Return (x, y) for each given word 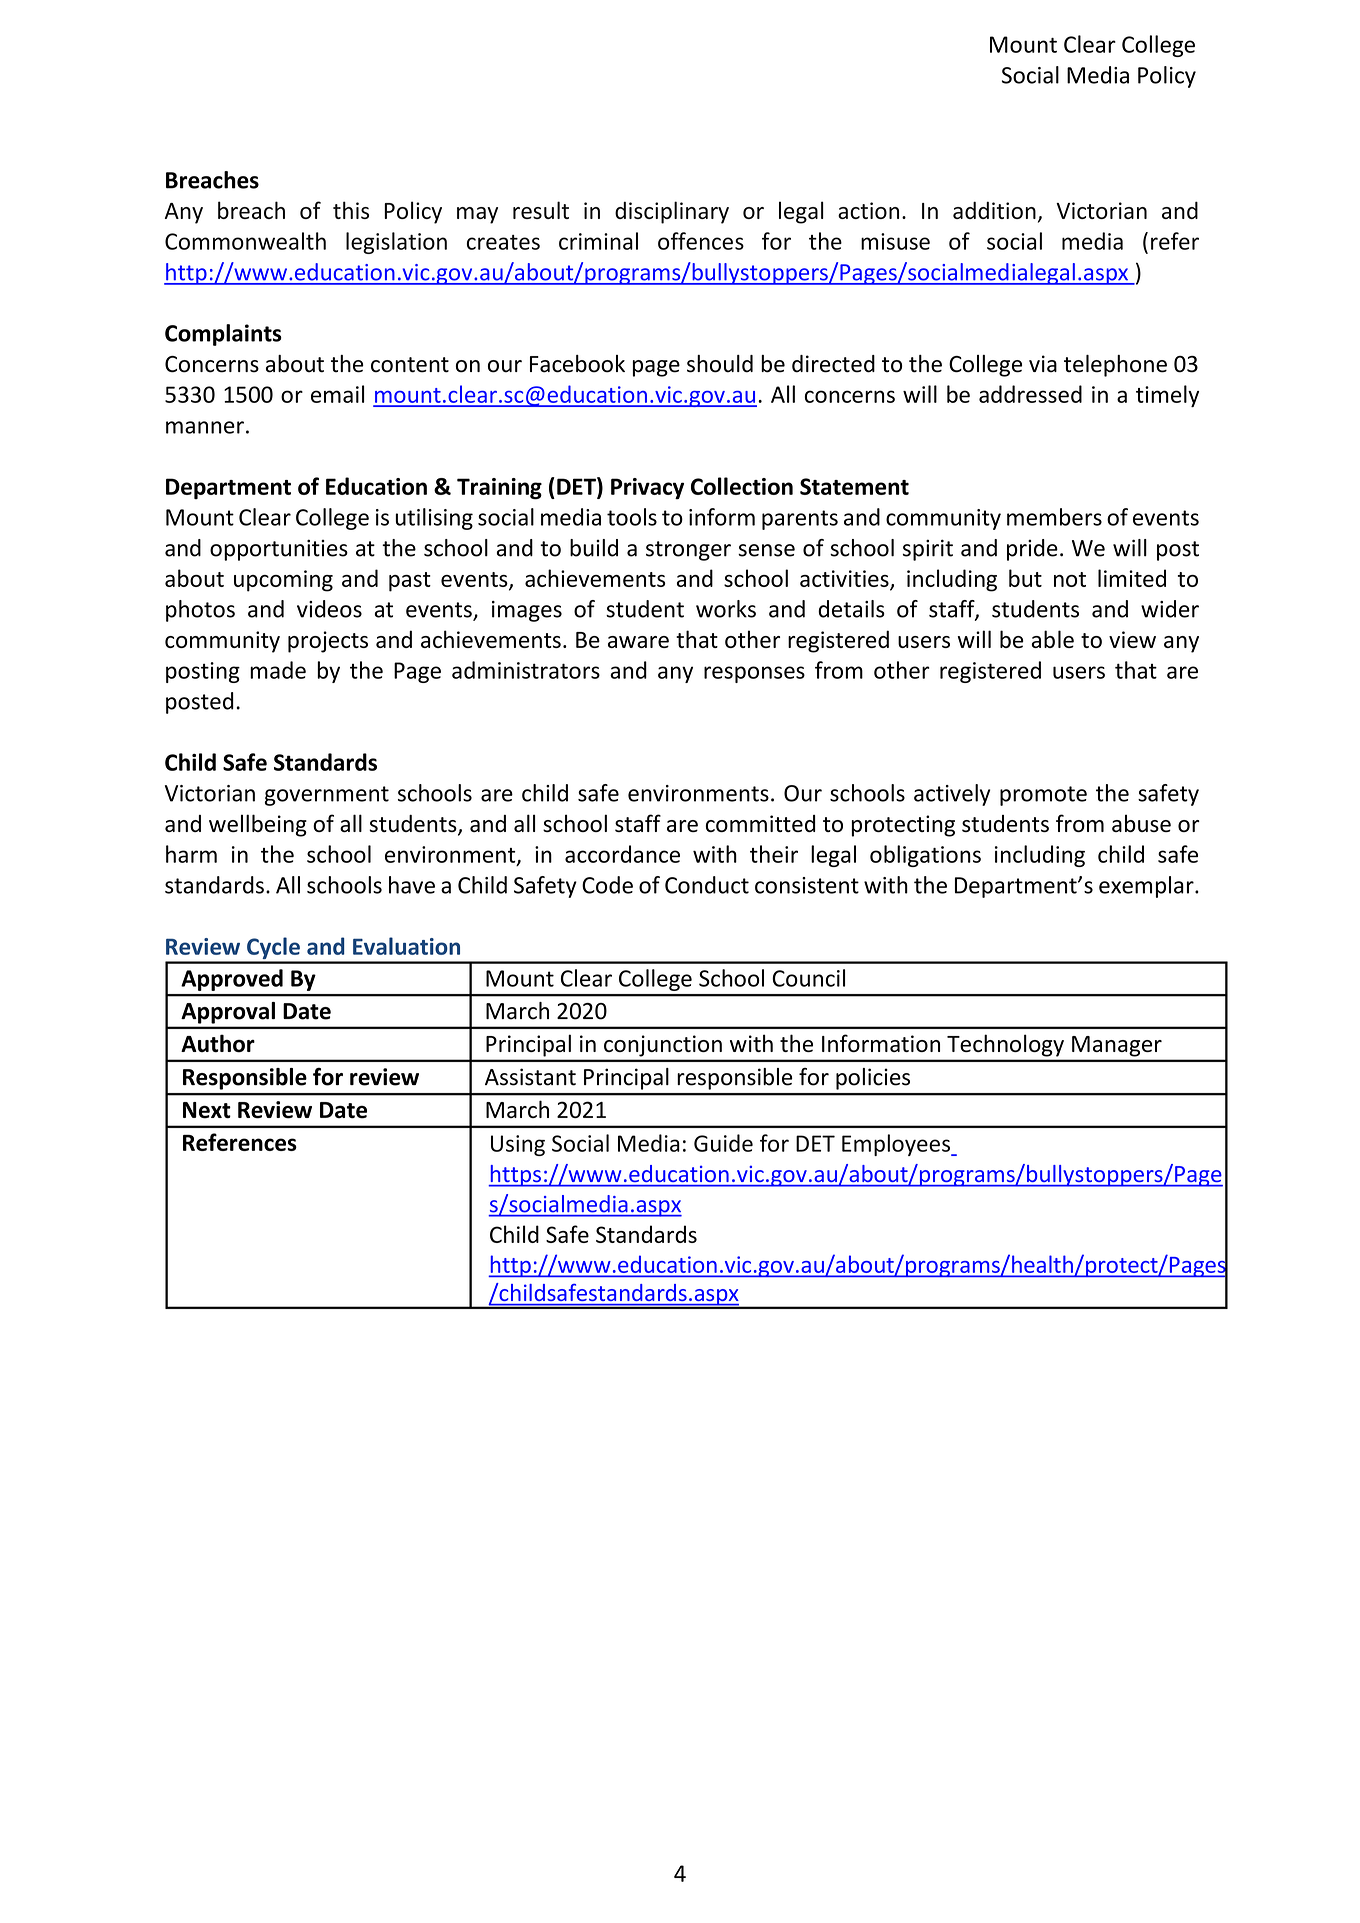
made (278, 670)
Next (207, 1110)
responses (754, 674)
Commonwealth (245, 241)
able (1053, 639)
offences (701, 241)
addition (994, 210)
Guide (723, 1143)
